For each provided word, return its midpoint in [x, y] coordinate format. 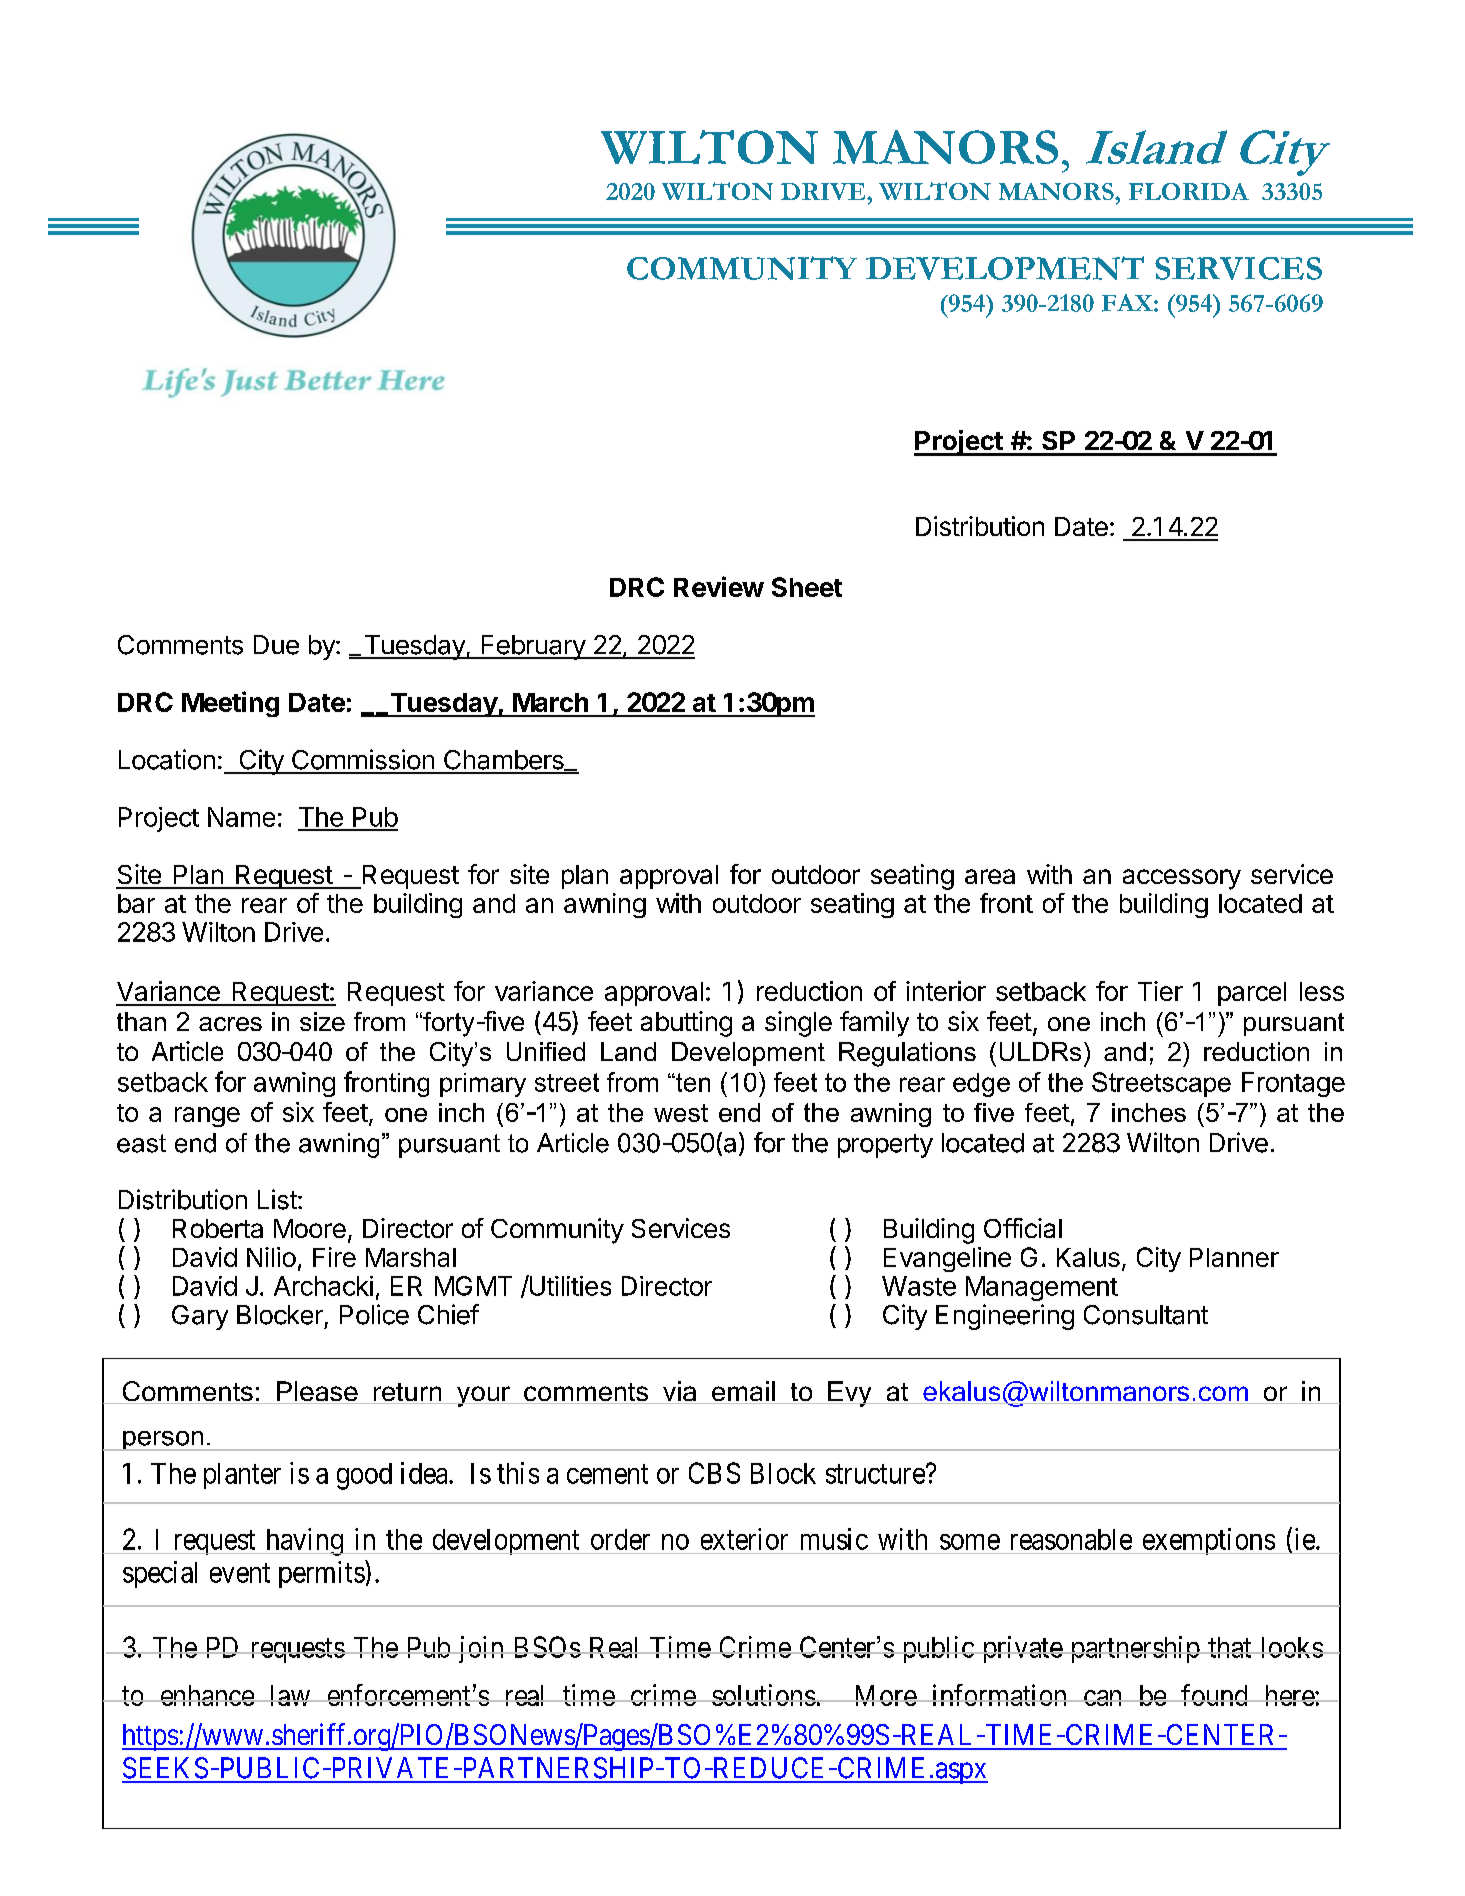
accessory [1182, 879]
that [1230, 1647]
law [290, 1695]
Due [276, 645]
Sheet [807, 587]
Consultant [1146, 1315]
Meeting [230, 704]
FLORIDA [1189, 191]
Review [719, 586]
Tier [1160, 991]
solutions [763, 1695]
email [743, 1392]
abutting [686, 1024]
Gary [200, 1317]
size [322, 1021]
